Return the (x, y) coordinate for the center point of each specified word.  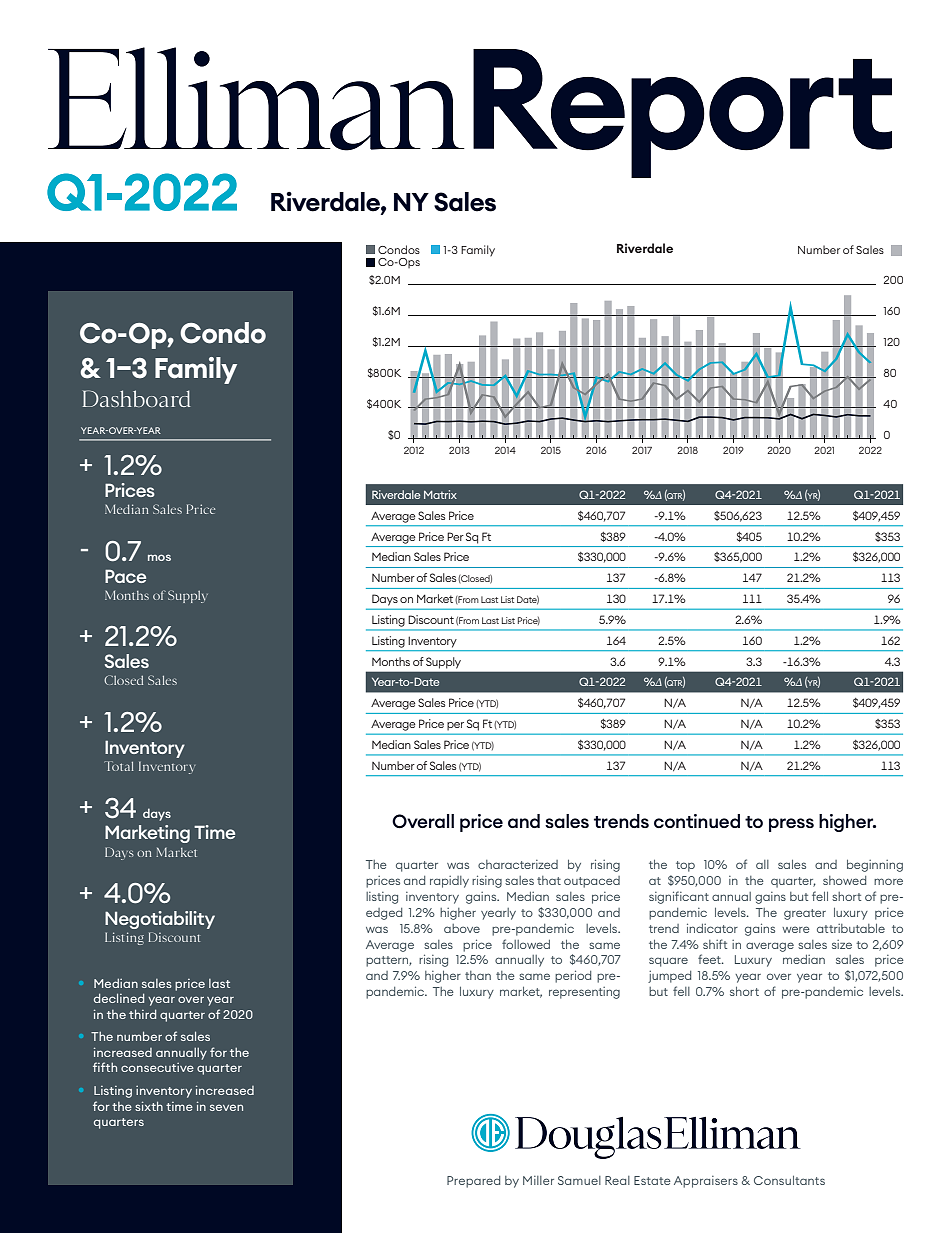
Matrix (440, 494)
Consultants (789, 1180)
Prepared (473, 1182)
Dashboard (136, 398)
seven (226, 1107)
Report (682, 113)
